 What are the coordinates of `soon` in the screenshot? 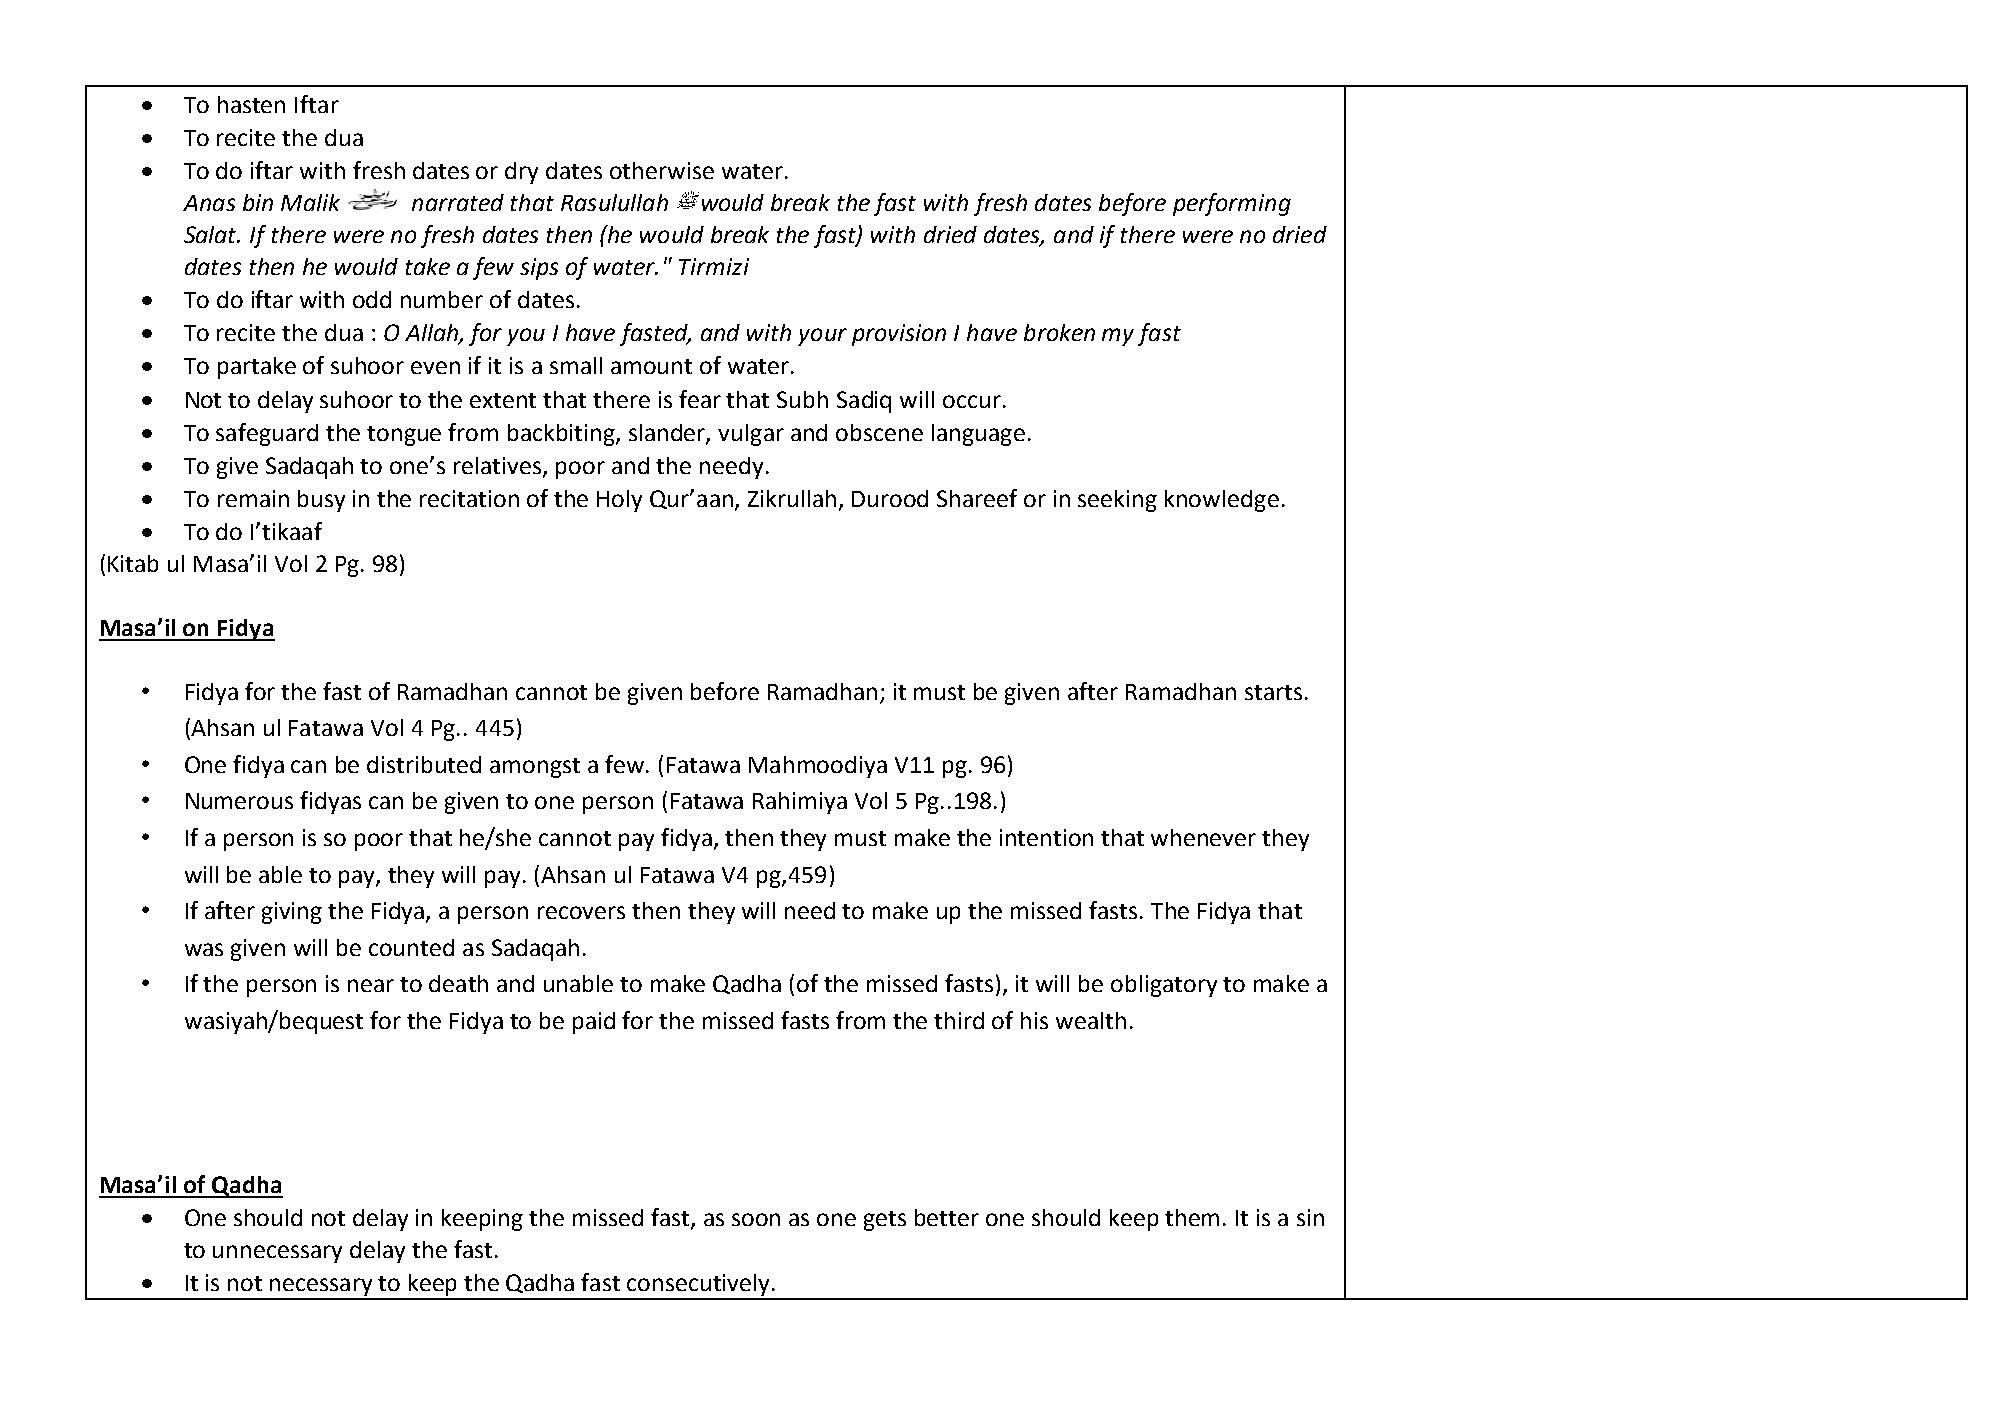 It's located at (756, 1219).
